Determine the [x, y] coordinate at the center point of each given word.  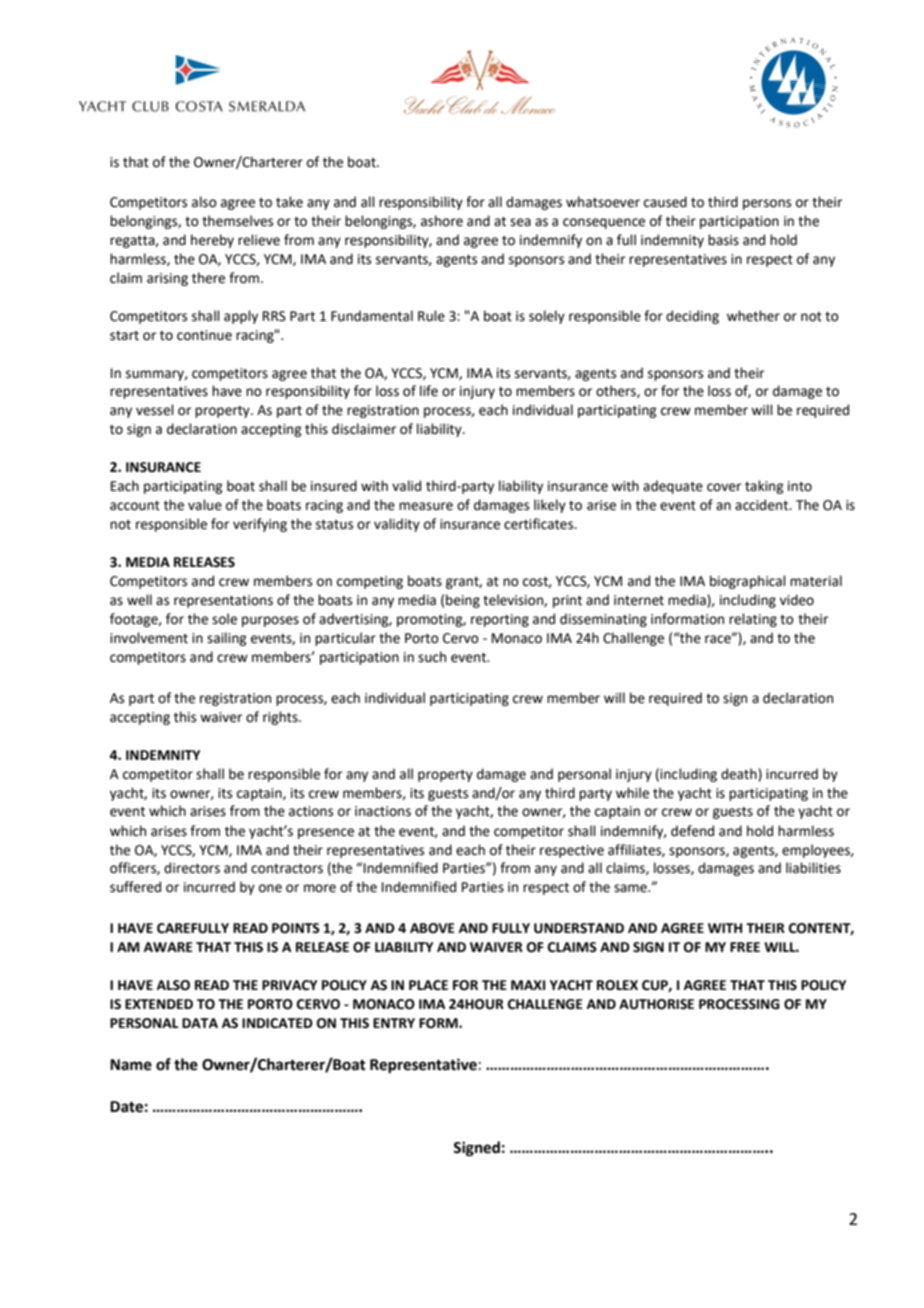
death [740, 774]
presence [326, 833]
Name [131, 1065]
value [205, 505]
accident [763, 505]
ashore [442, 221]
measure [426, 506]
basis [723, 240]
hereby [212, 241]
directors [192, 868]
